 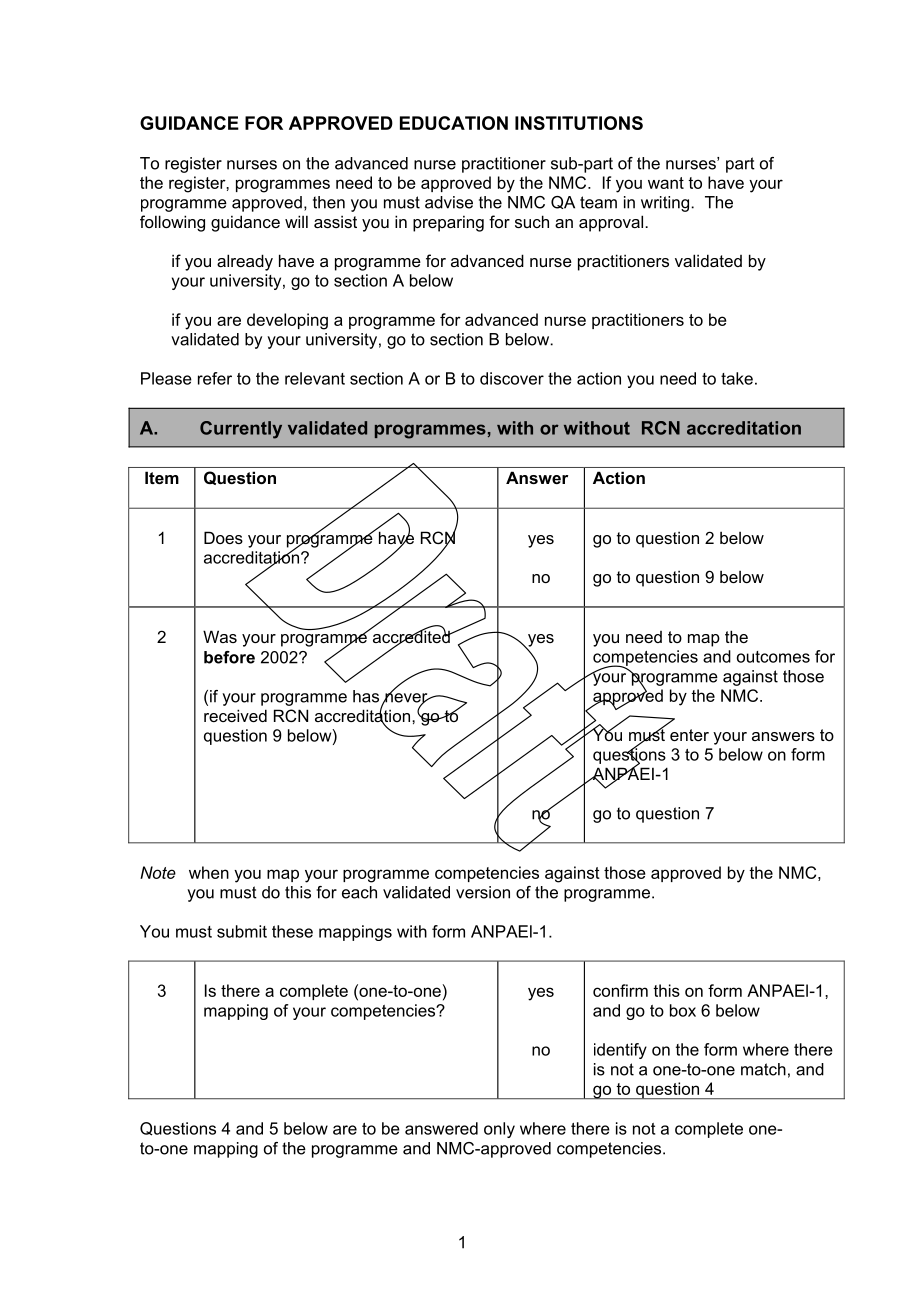 What do you see at coordinates (454, 123) in the screenshot?
I see `EDUCATION` at bounding box center [454, 123].
